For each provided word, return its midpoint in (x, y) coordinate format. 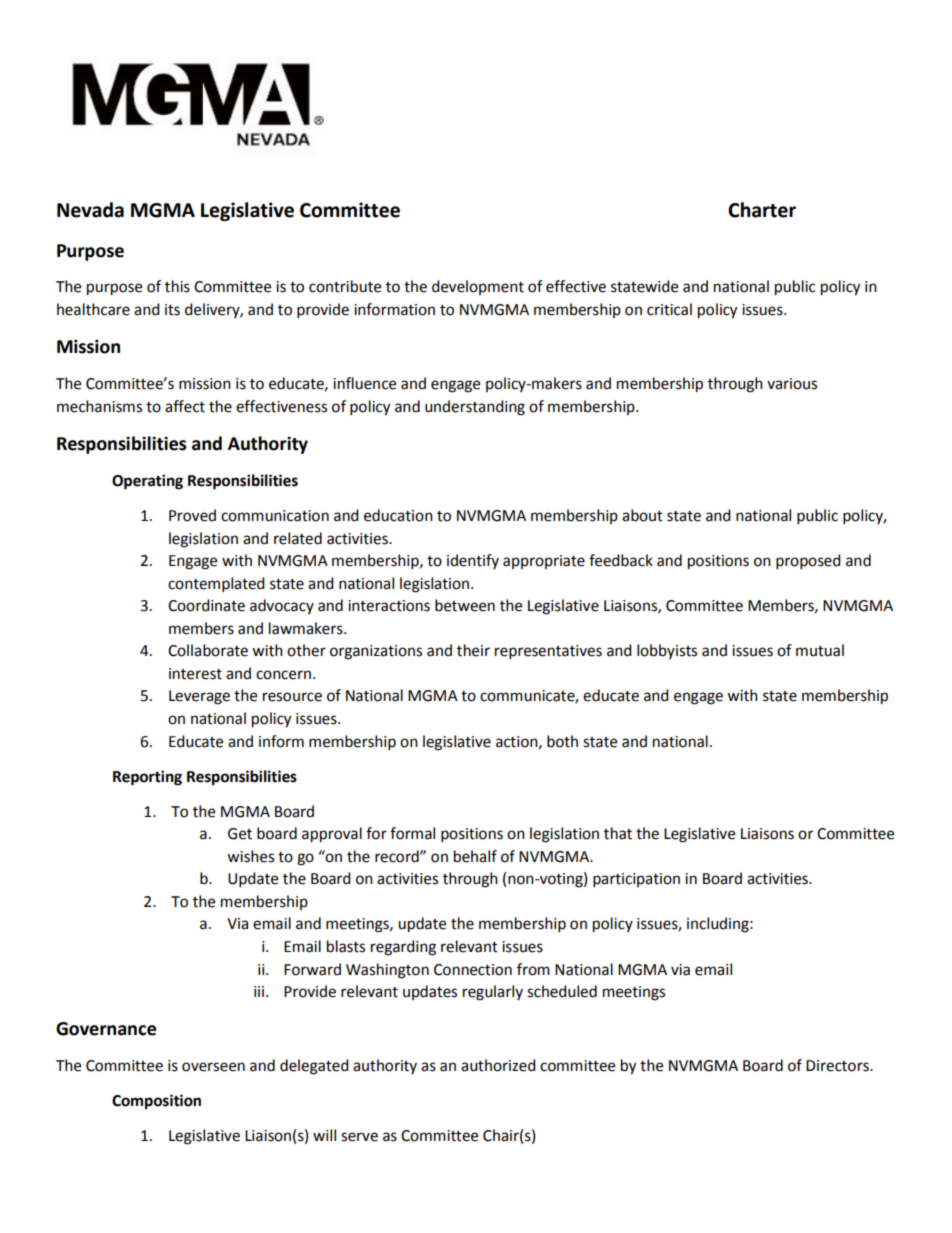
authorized (498, 1065)
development (478, 287)
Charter (762, 210)
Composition (156, 1102)
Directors (838, 1066)
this (177, 286)
